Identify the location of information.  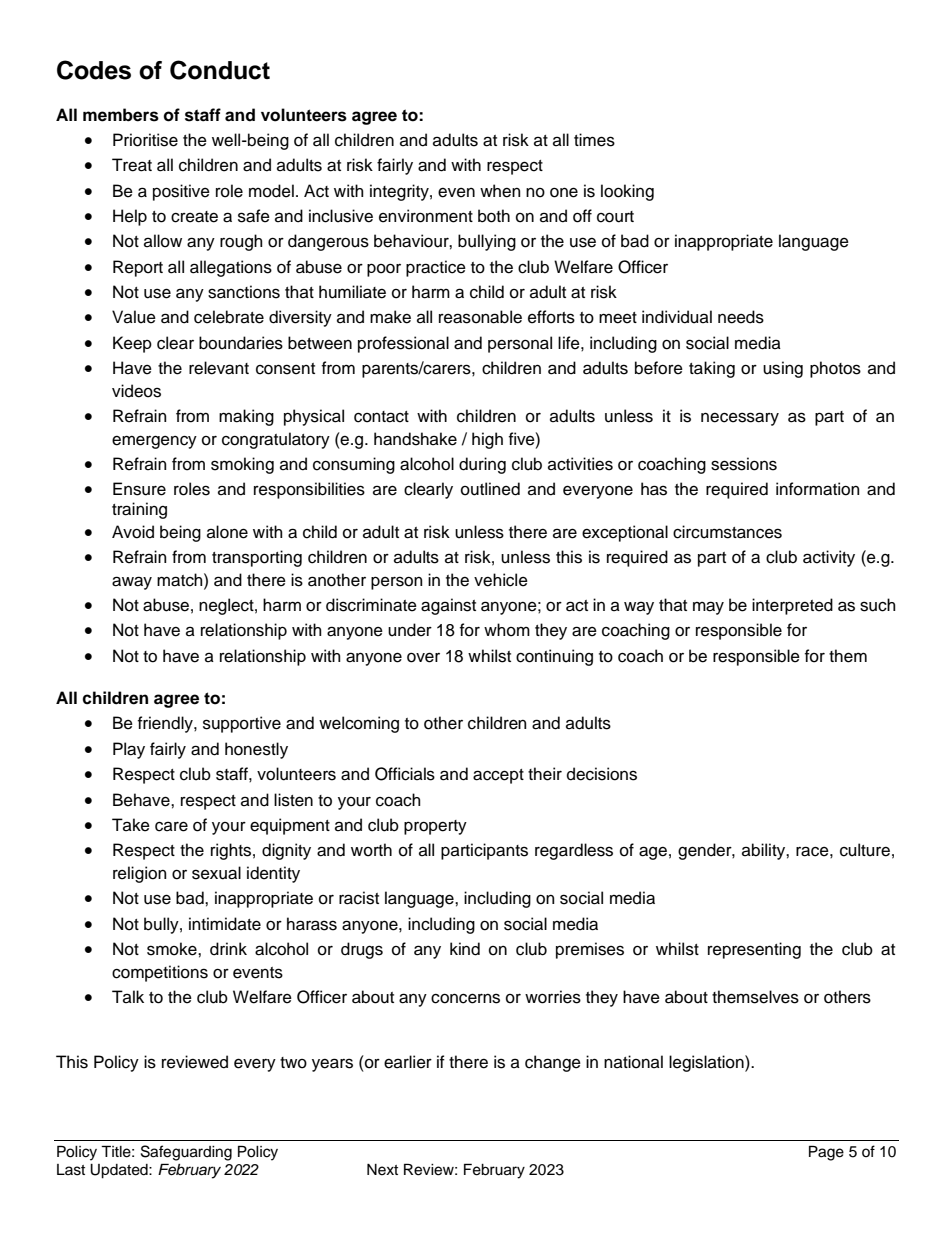
(818, 489).
